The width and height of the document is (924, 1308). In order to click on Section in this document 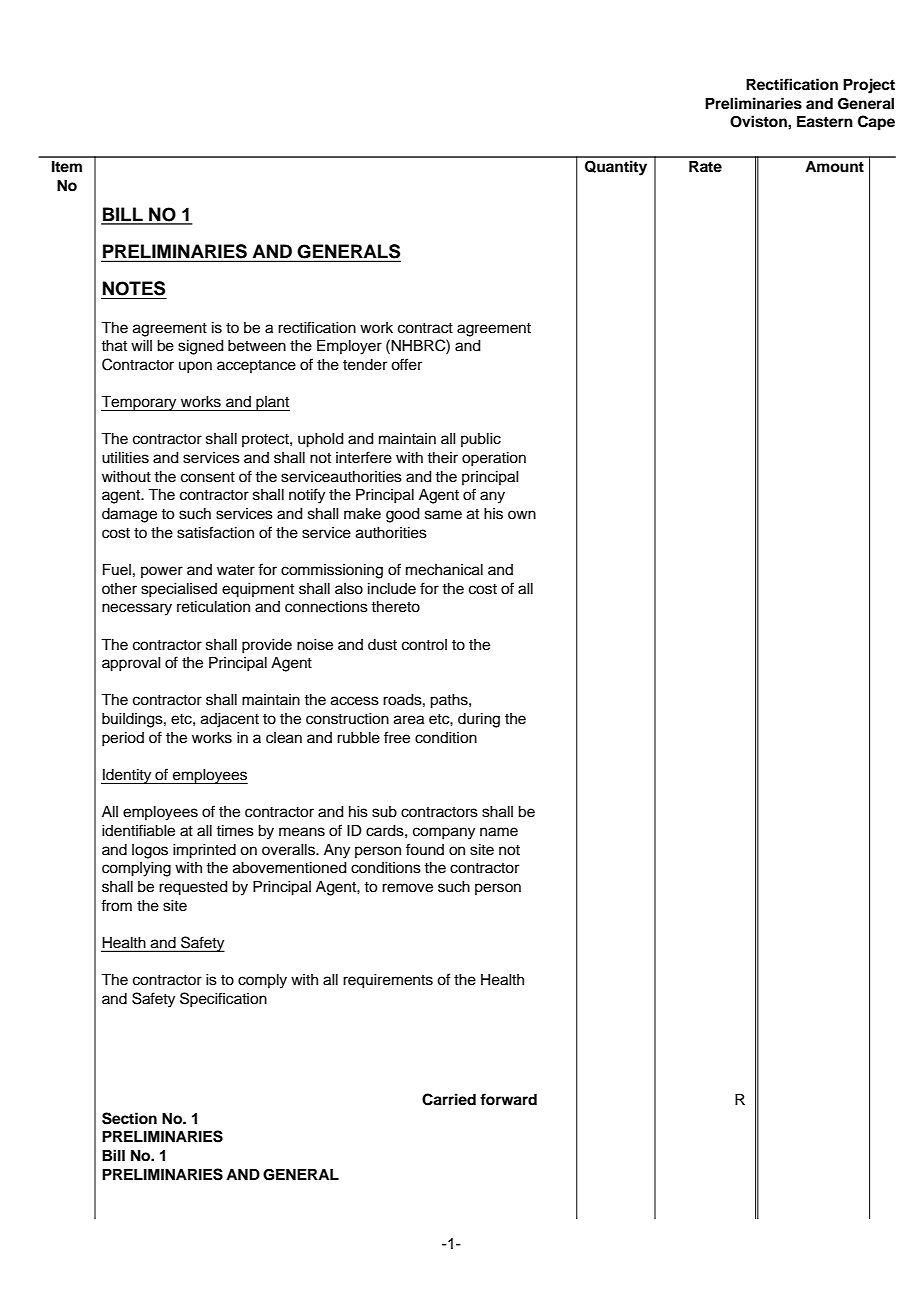, I will do `click(129, 1118)`.
